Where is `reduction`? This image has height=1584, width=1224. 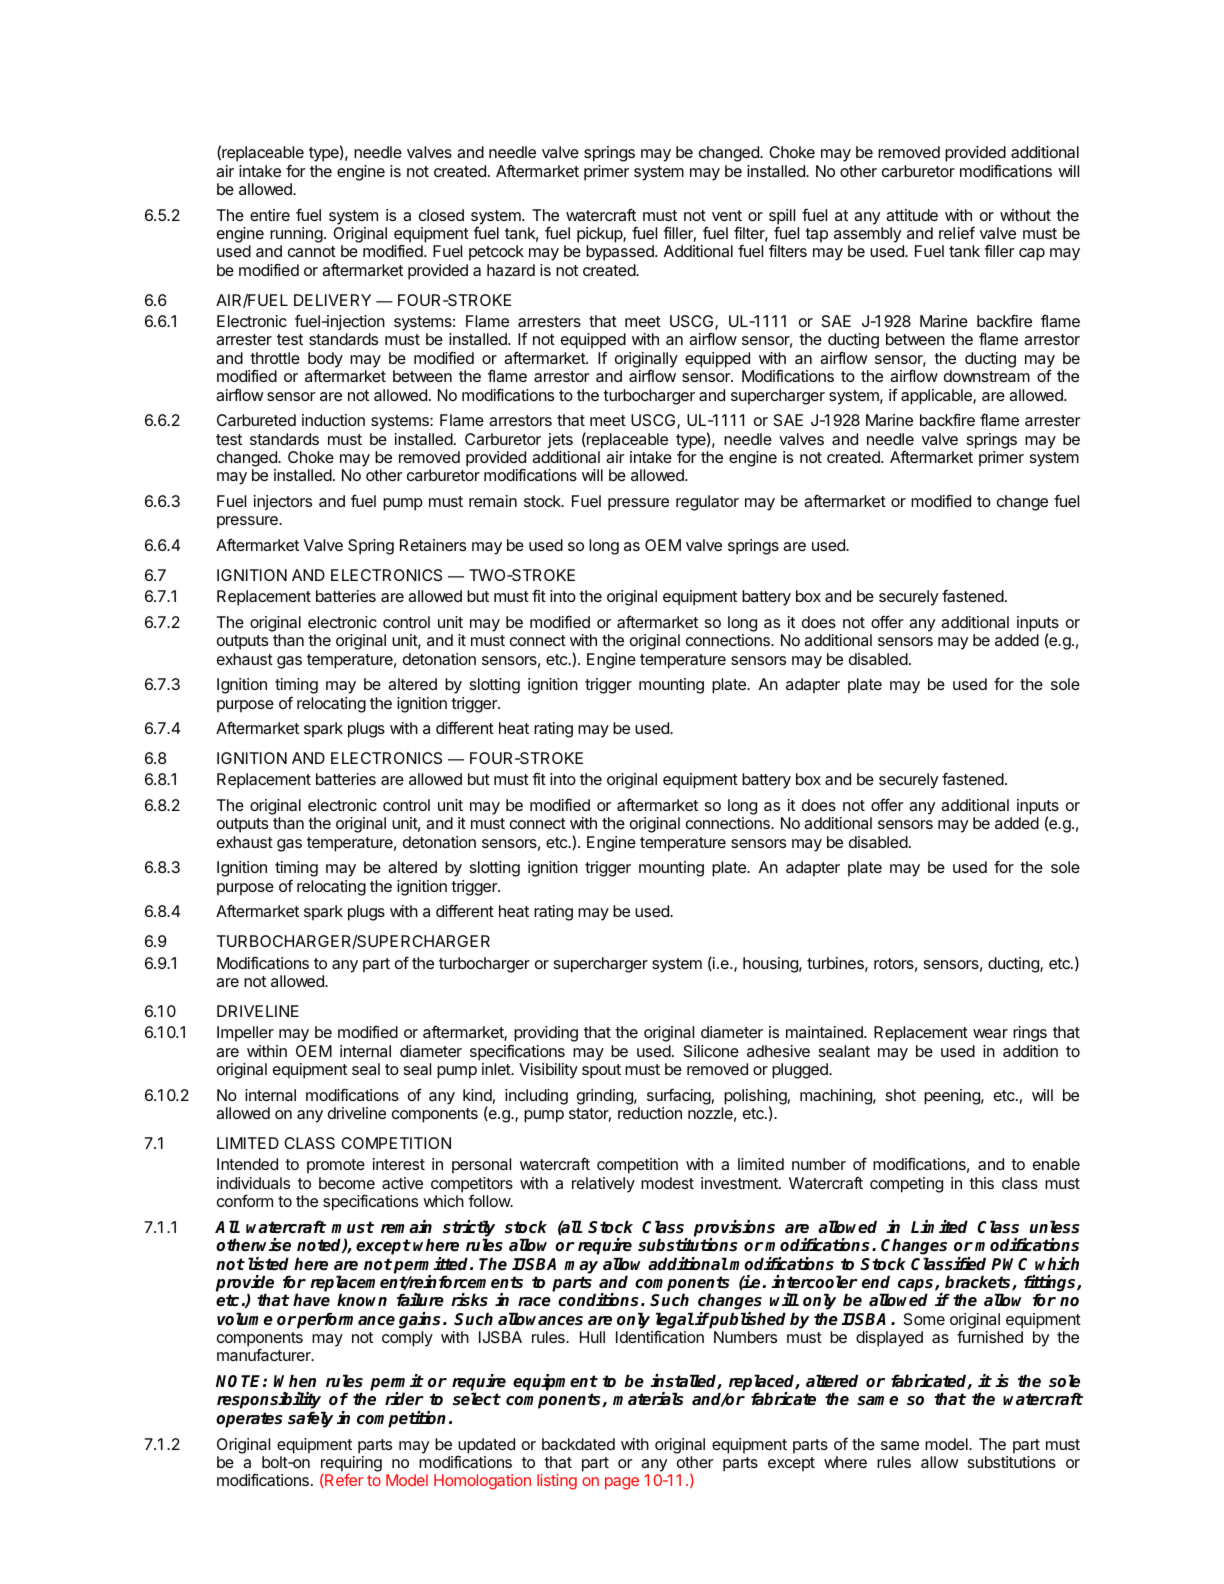
reduction is located at coordinates (650, 1113).
